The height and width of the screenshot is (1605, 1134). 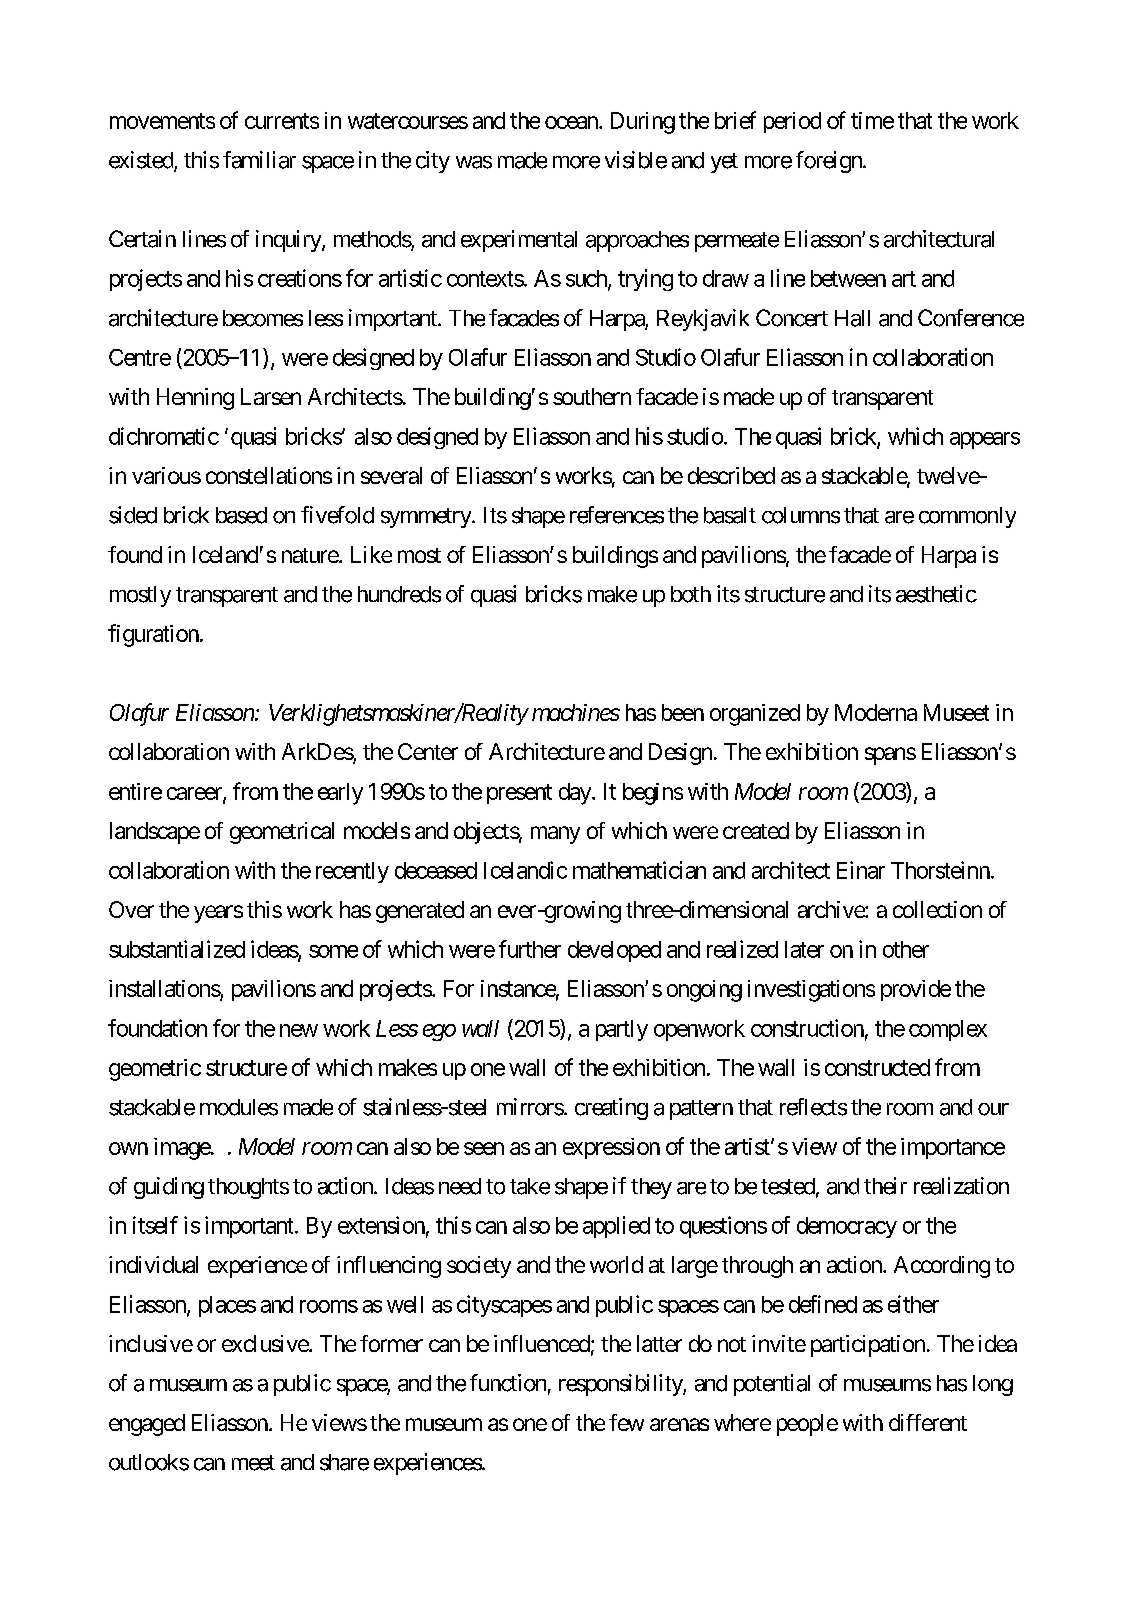 What do you see at coordinates (259, 160) in the screenshot?
I see `familiar` at bounding box center [259, 160].
